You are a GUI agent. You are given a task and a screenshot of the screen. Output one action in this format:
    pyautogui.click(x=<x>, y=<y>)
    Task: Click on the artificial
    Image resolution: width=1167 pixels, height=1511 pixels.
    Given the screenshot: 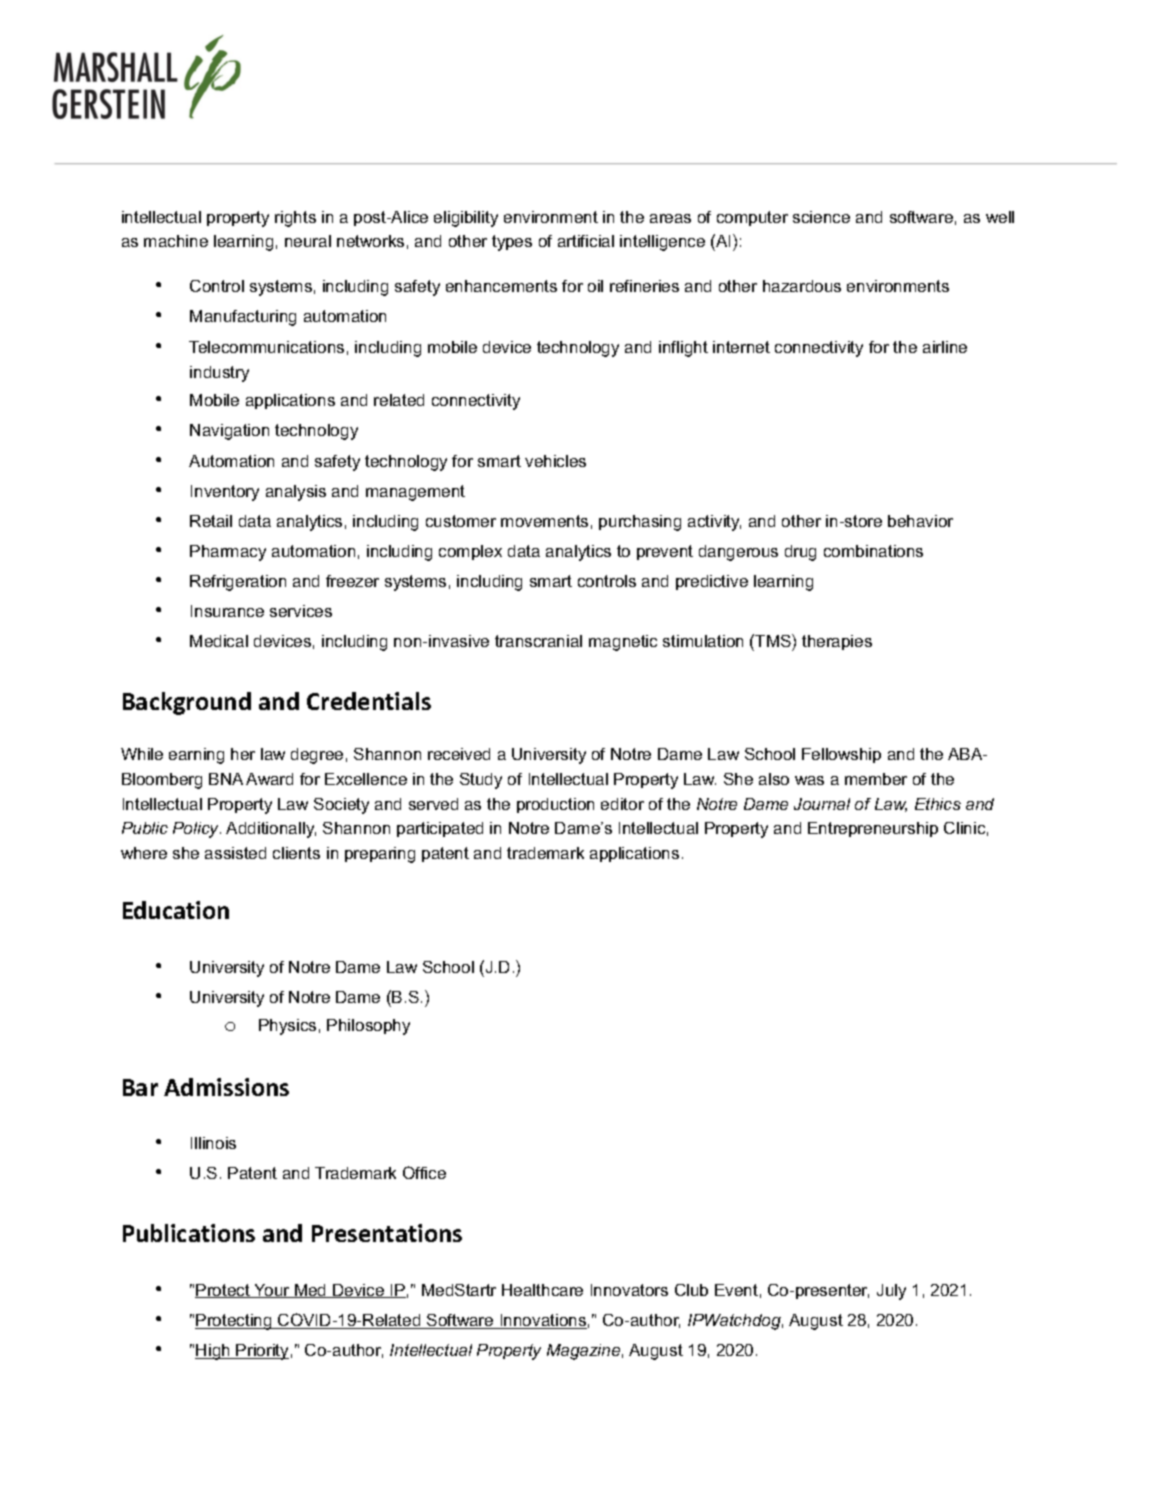 What is the action you would take?
    pyautogui.click(x=586, y=241)
